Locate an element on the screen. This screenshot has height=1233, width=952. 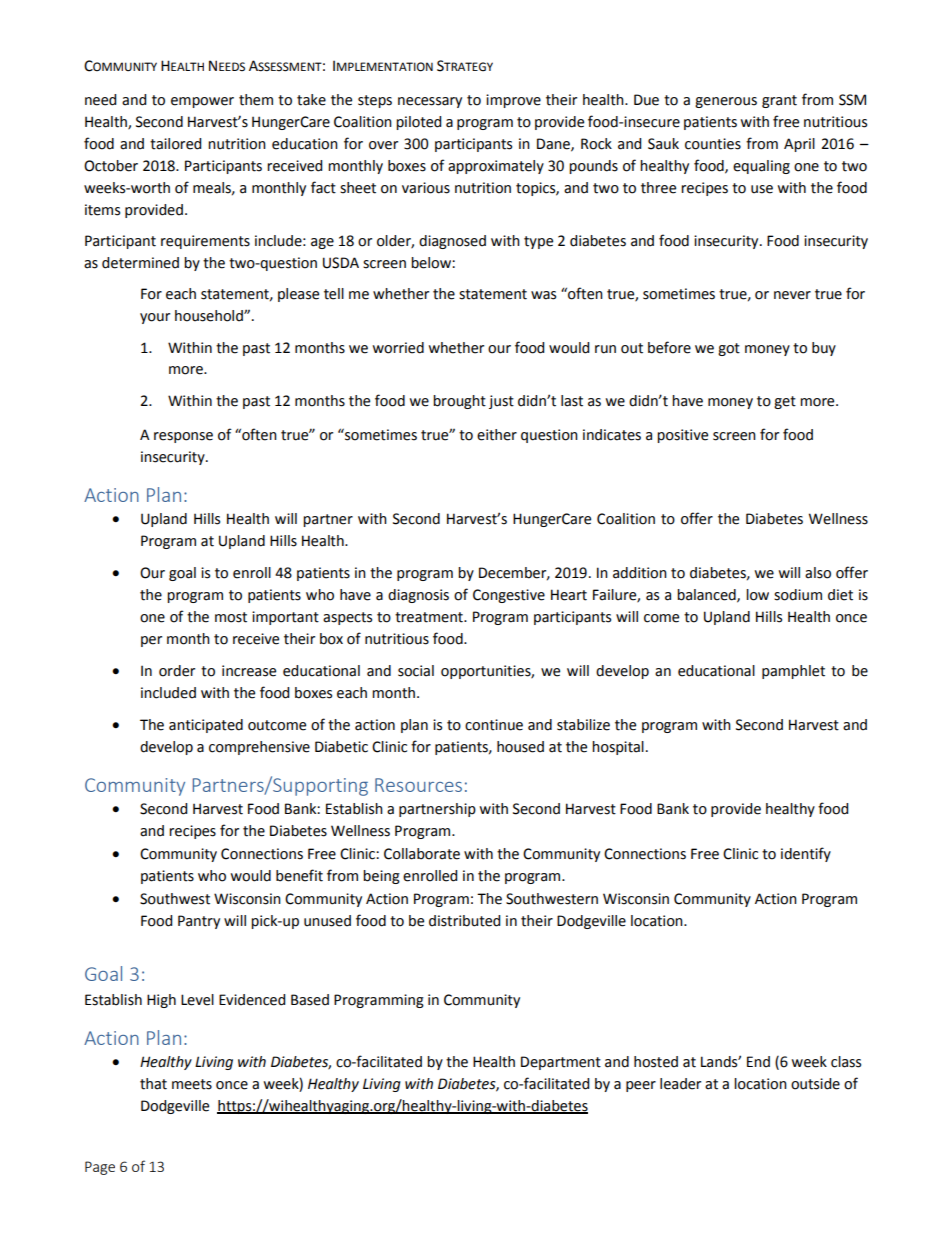
tailored is located at coordinates (175, 144).
